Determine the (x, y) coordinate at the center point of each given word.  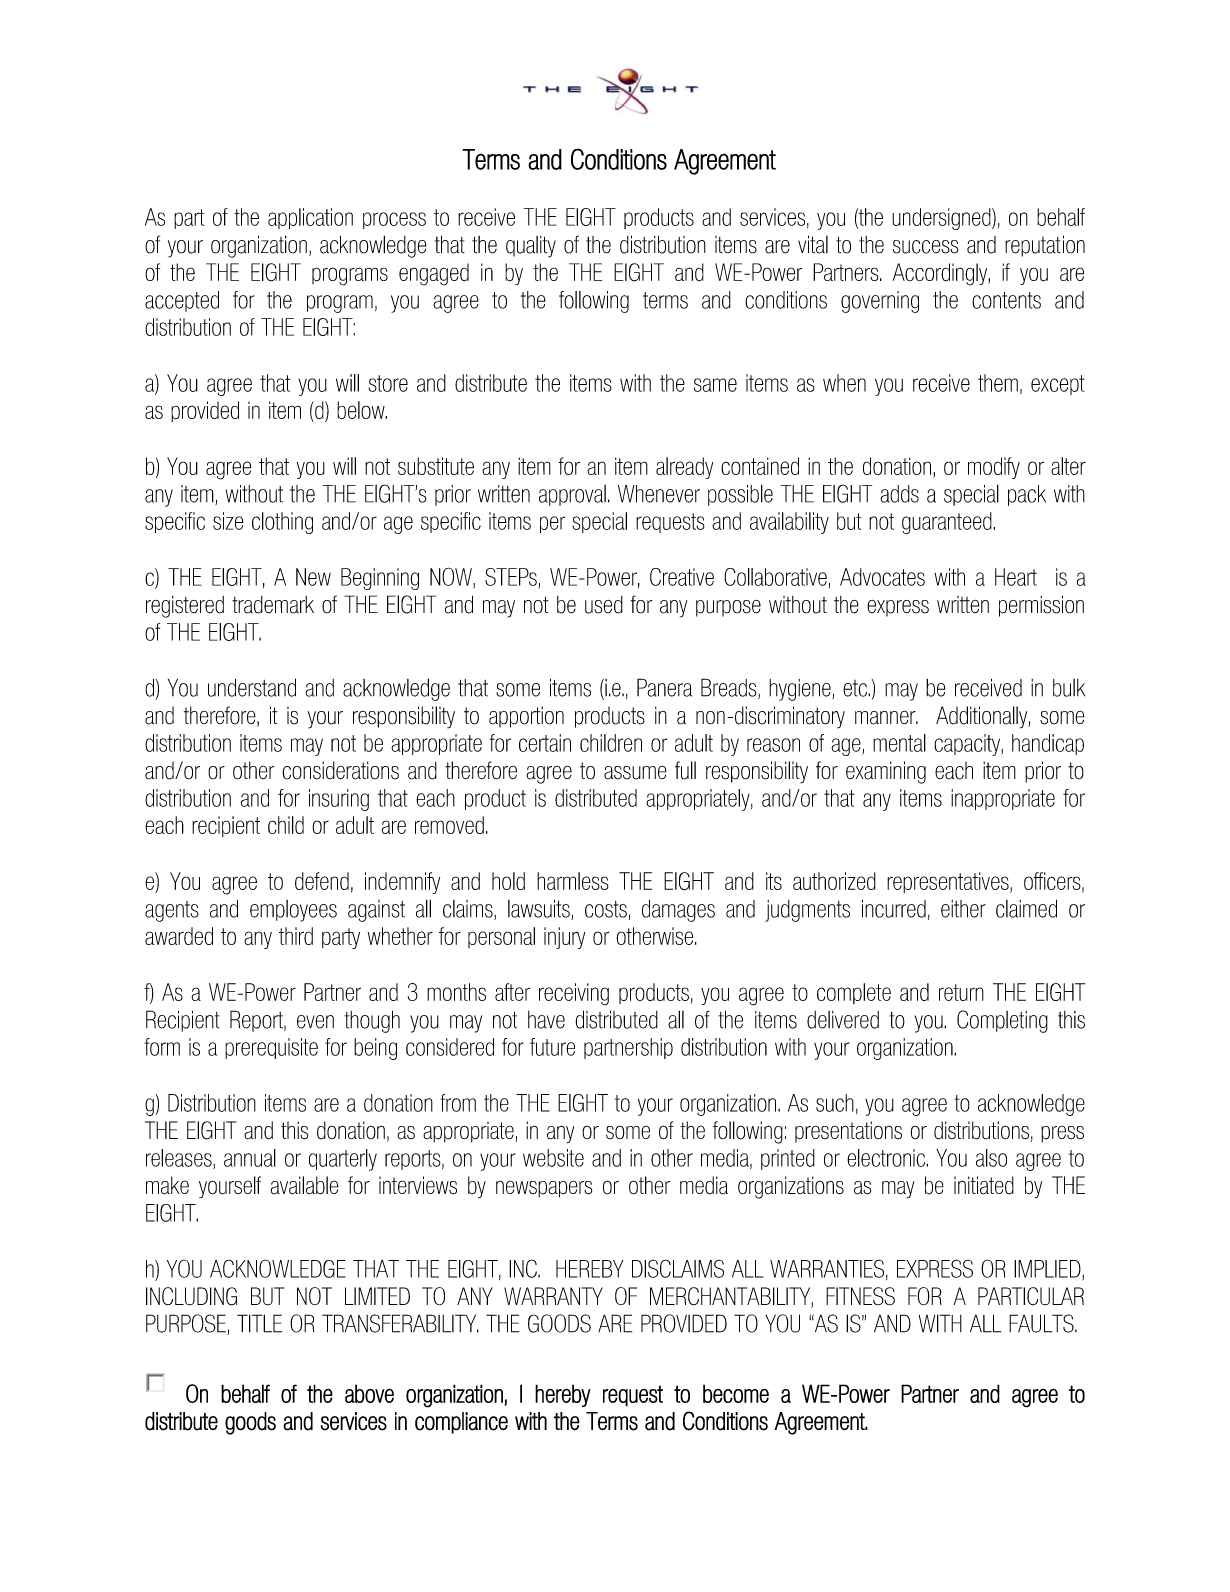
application (310, 218)
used (604, 605)
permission (1041, 606)
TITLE (259, 1323)
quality (531, 247)
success (925, 247)
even (315, 1022)
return (961, 992)
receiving (574, 994)
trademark (273, 605)
